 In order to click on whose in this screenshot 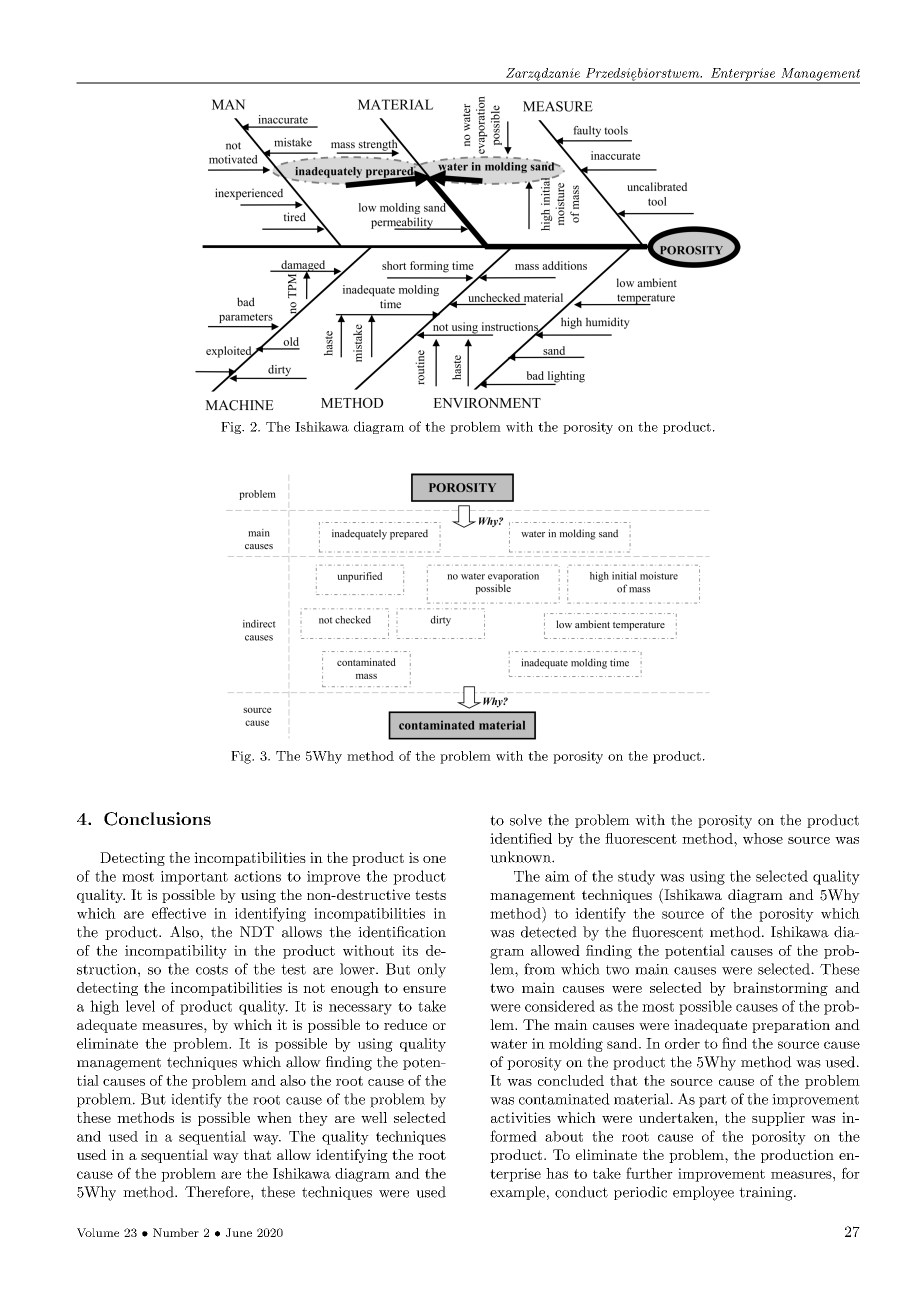, I will do `click(763, 838)`.
